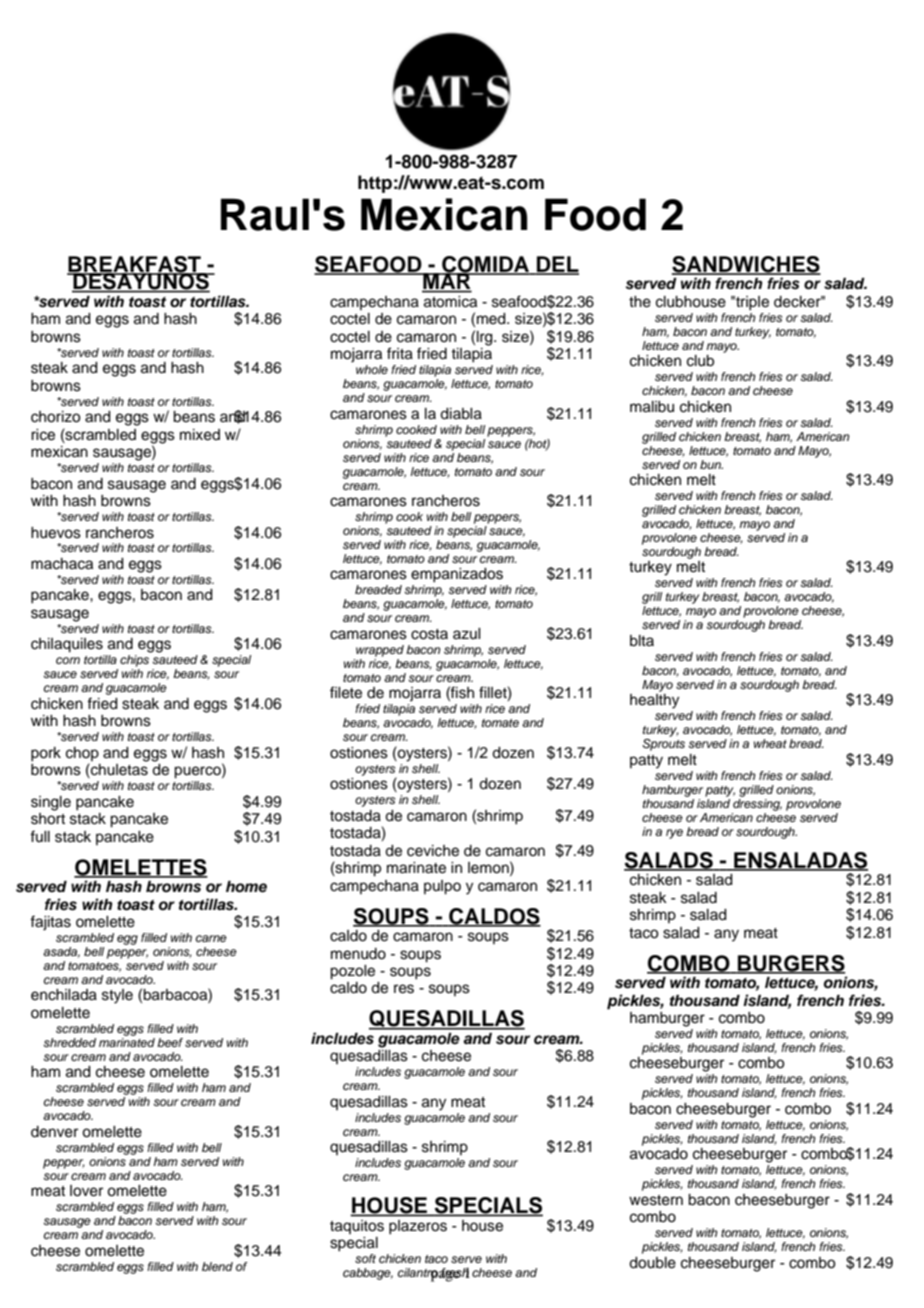  I want to click on the, so click(640, 302).
